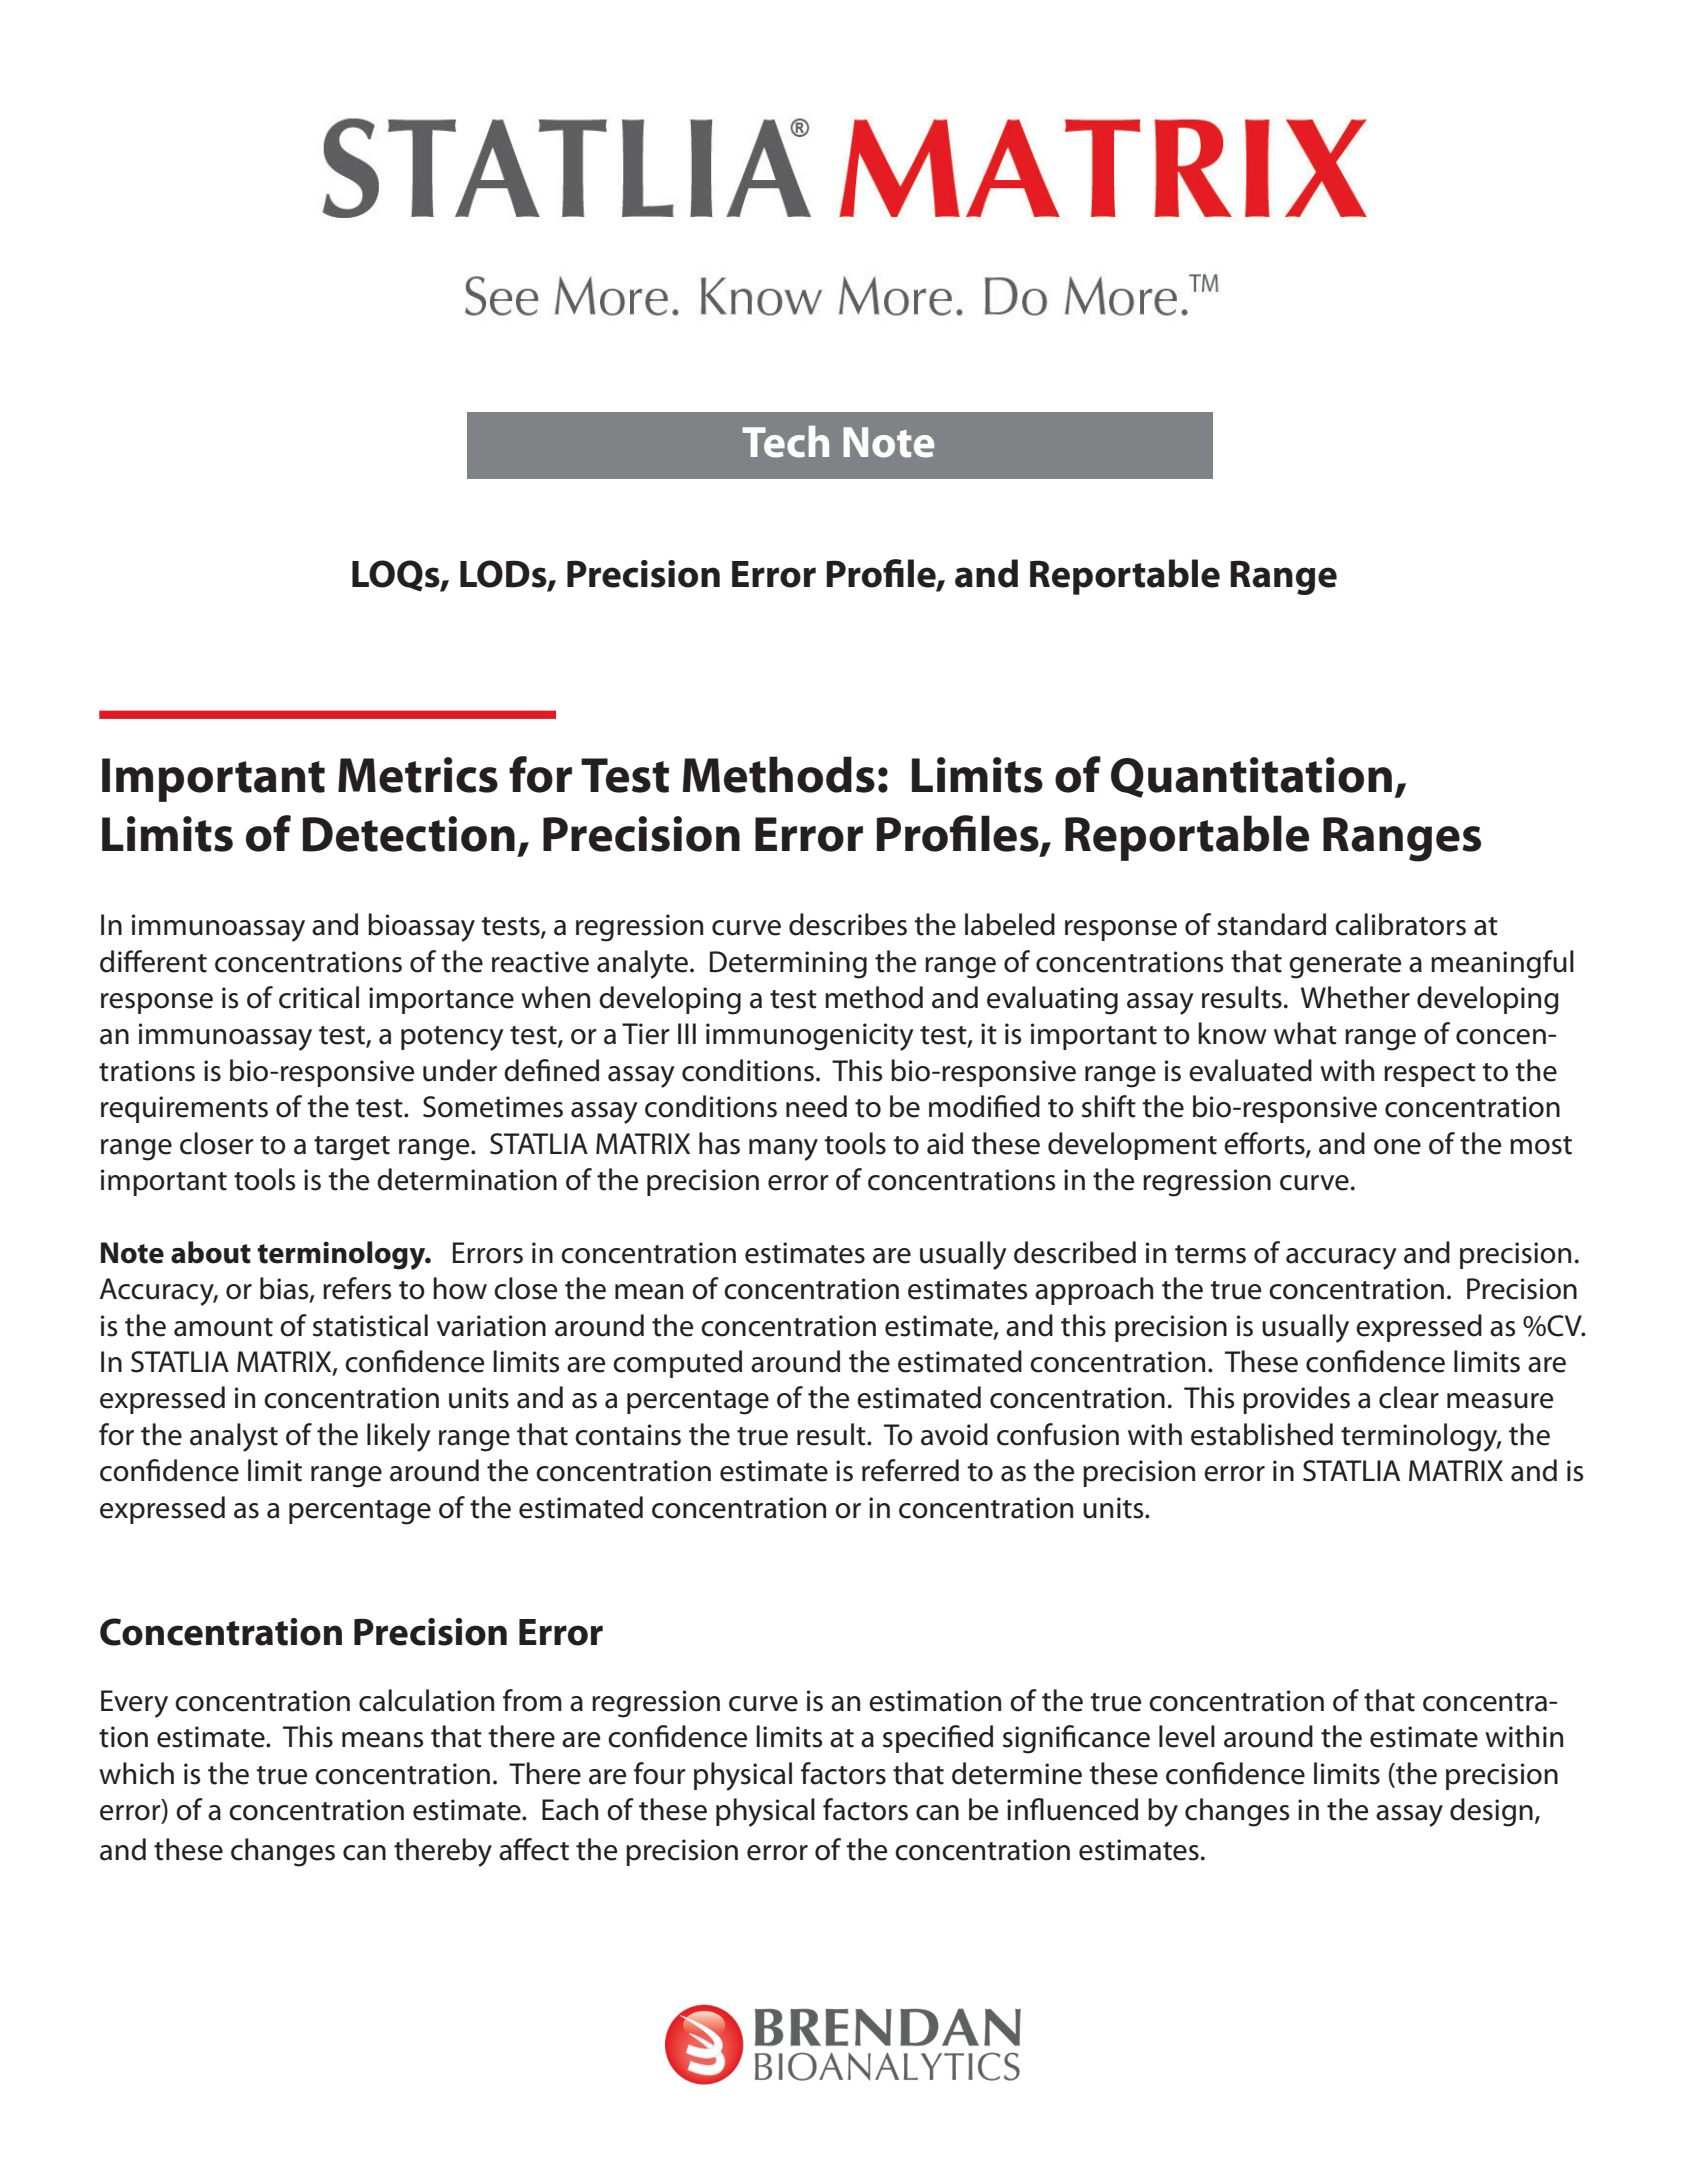  I want to click on one, so click(1397, 1147).
